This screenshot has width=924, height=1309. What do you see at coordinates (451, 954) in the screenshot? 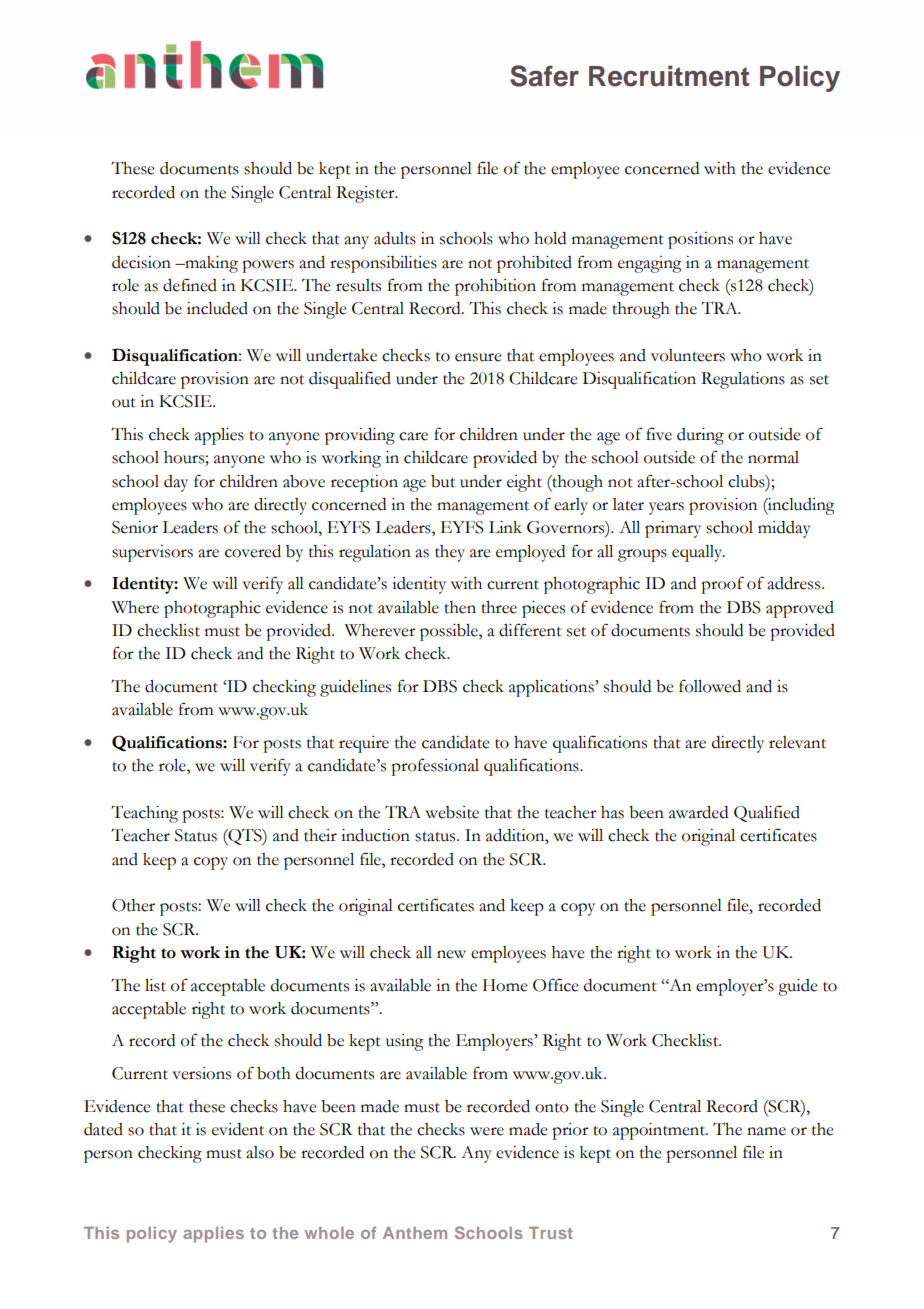
I see `new` at bounding box center [451, 954].
